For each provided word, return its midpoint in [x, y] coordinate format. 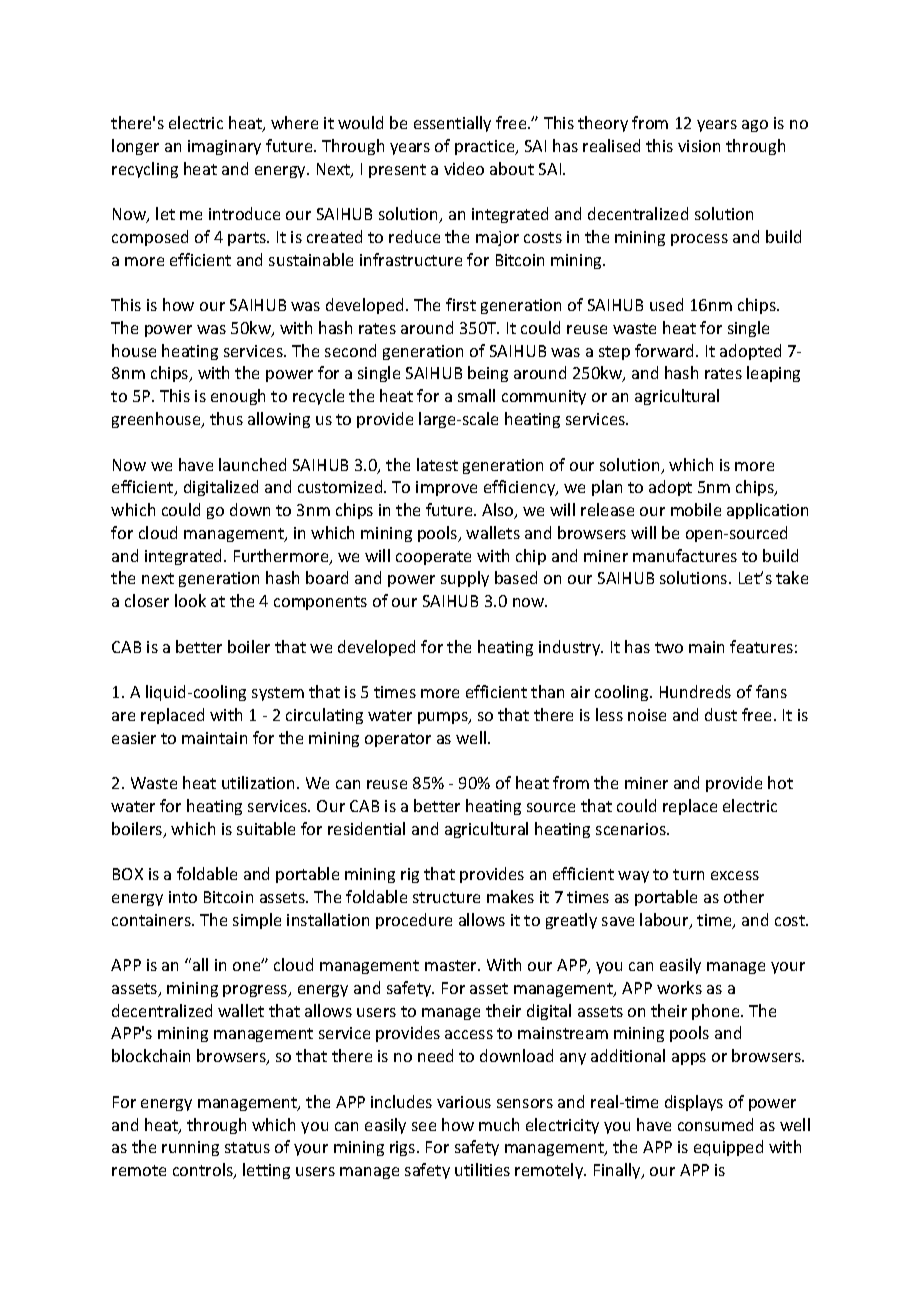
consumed [715, 1124]
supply [465, 579]
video [464, 168]
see [424, 1126]
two [669, 647]
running [190, 1148]
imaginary [224, 147]
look [190, 600]
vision [699, 146]
